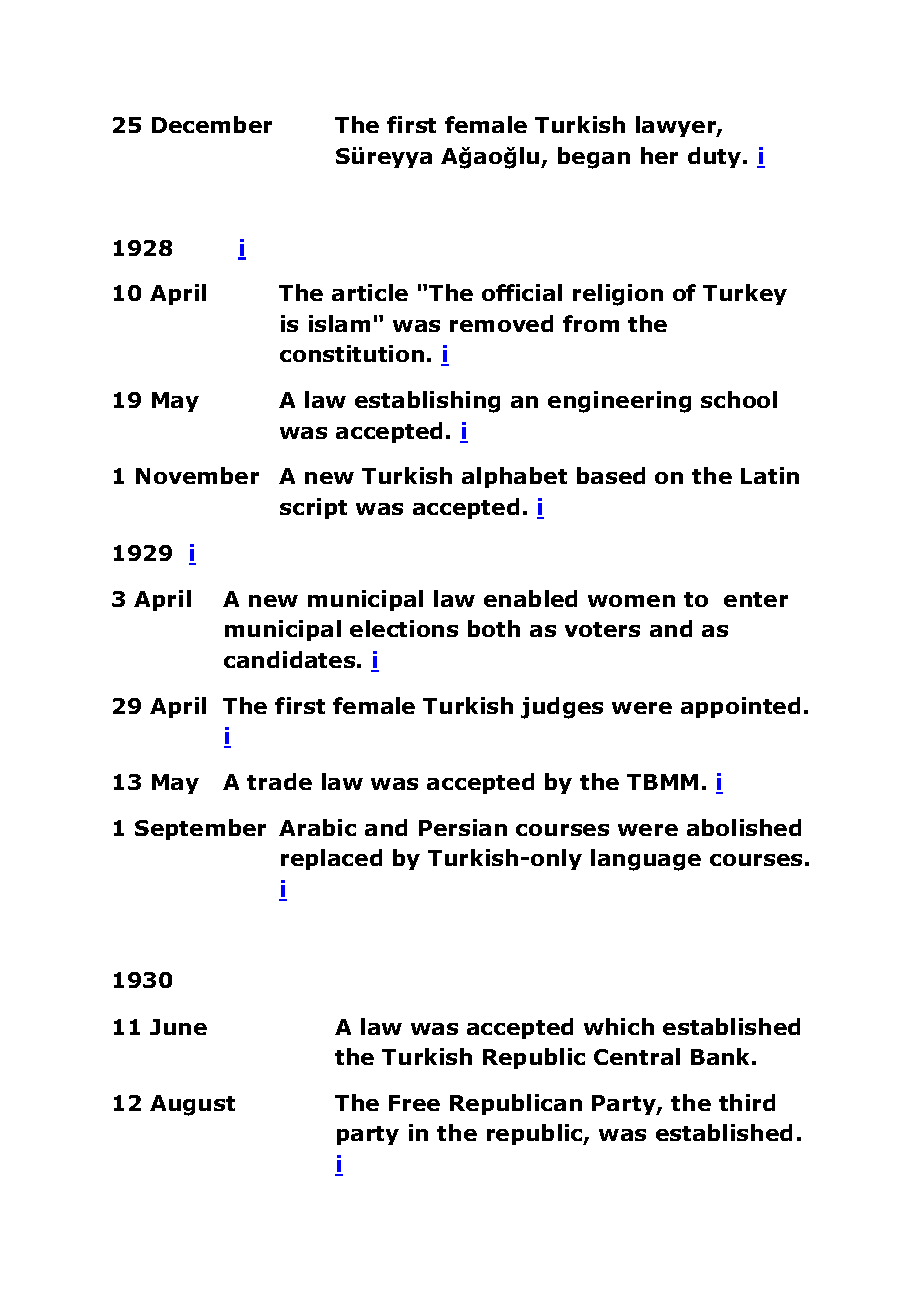 The image size is (924, 1308). What do you see at coordinates (200, 829) in the image?
I see `September` at bounding box center [200, 829].
